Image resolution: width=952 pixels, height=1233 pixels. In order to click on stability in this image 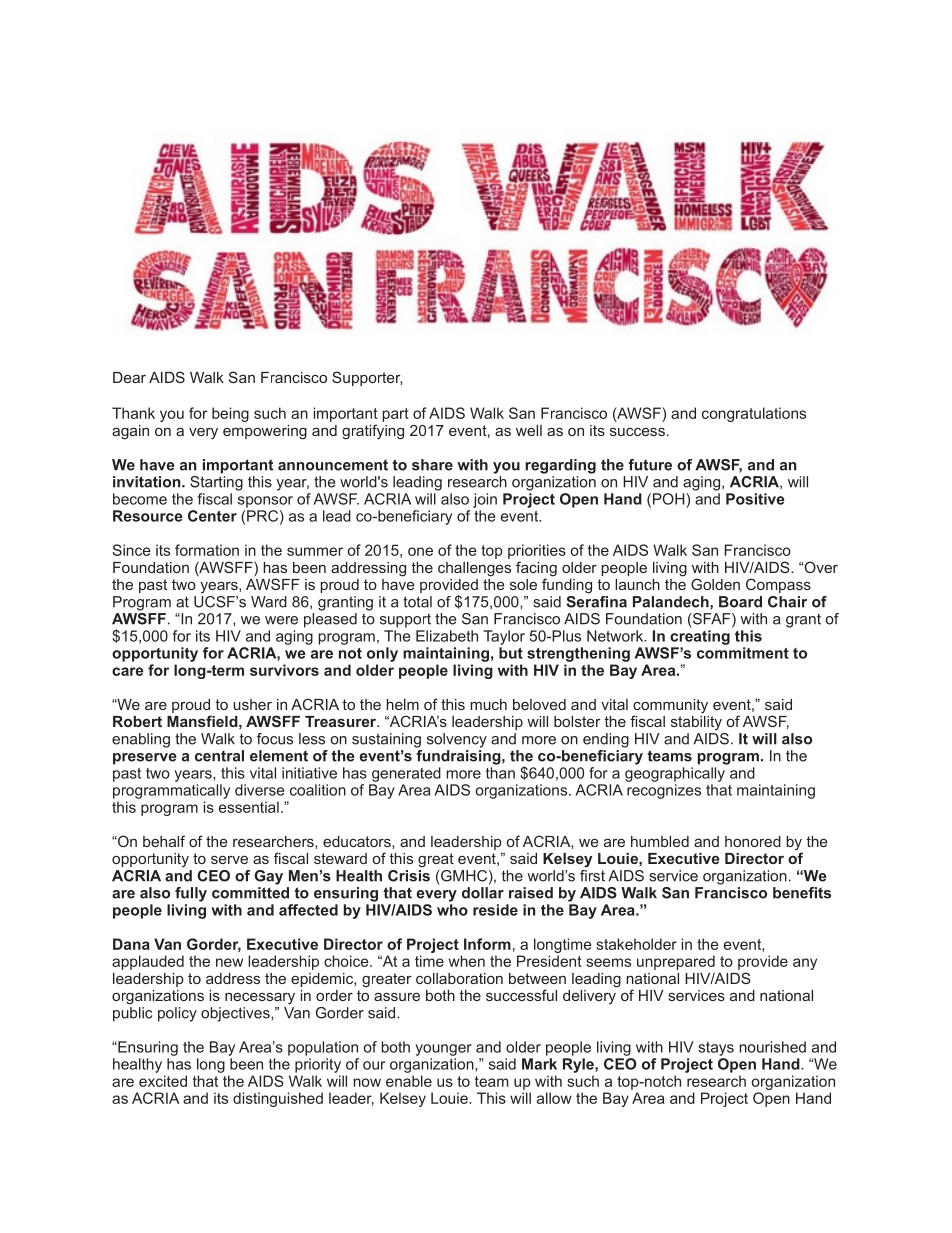, I will do `click(696, 721)`.
